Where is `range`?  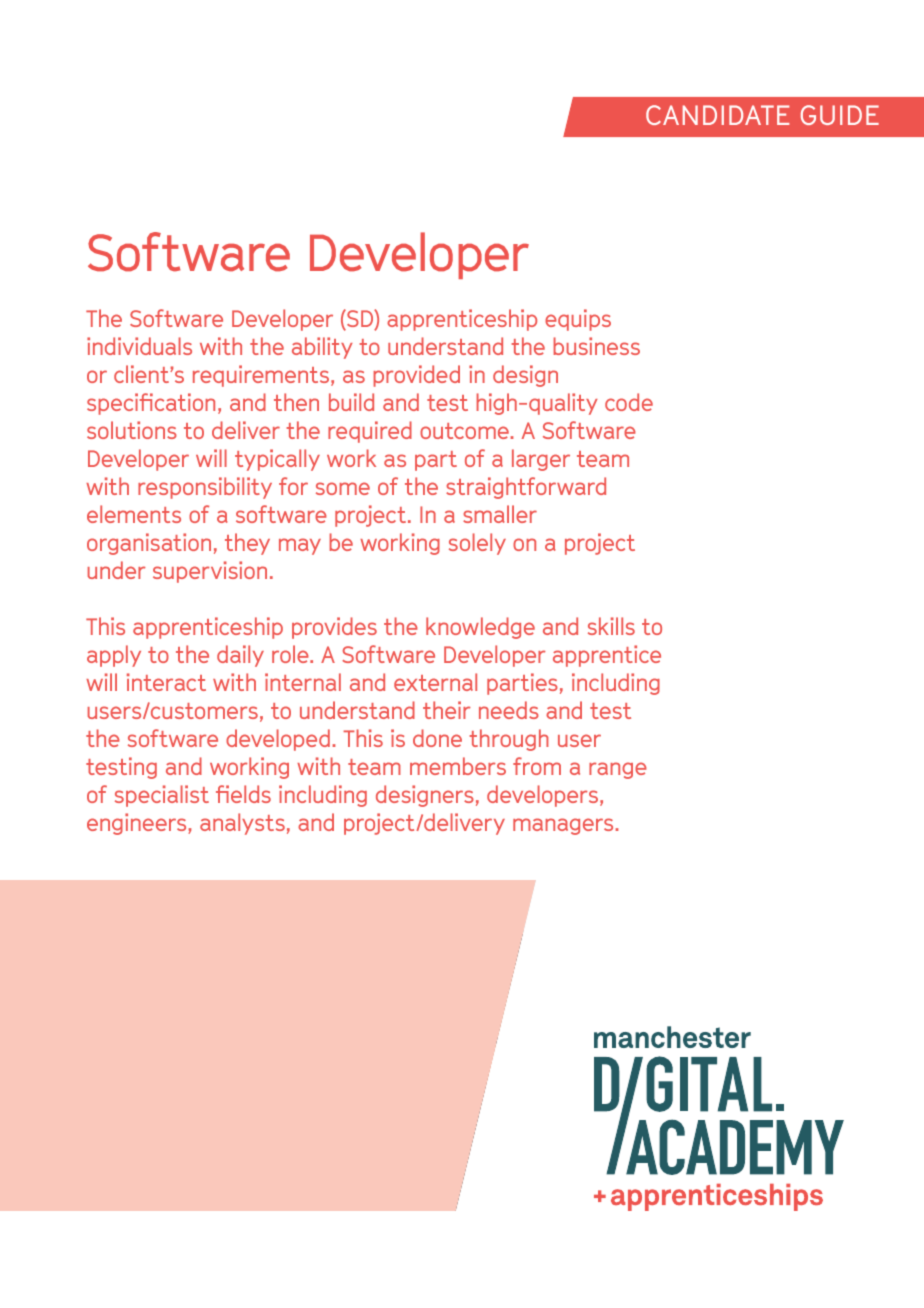
range is located at coordinates (618, 770).
